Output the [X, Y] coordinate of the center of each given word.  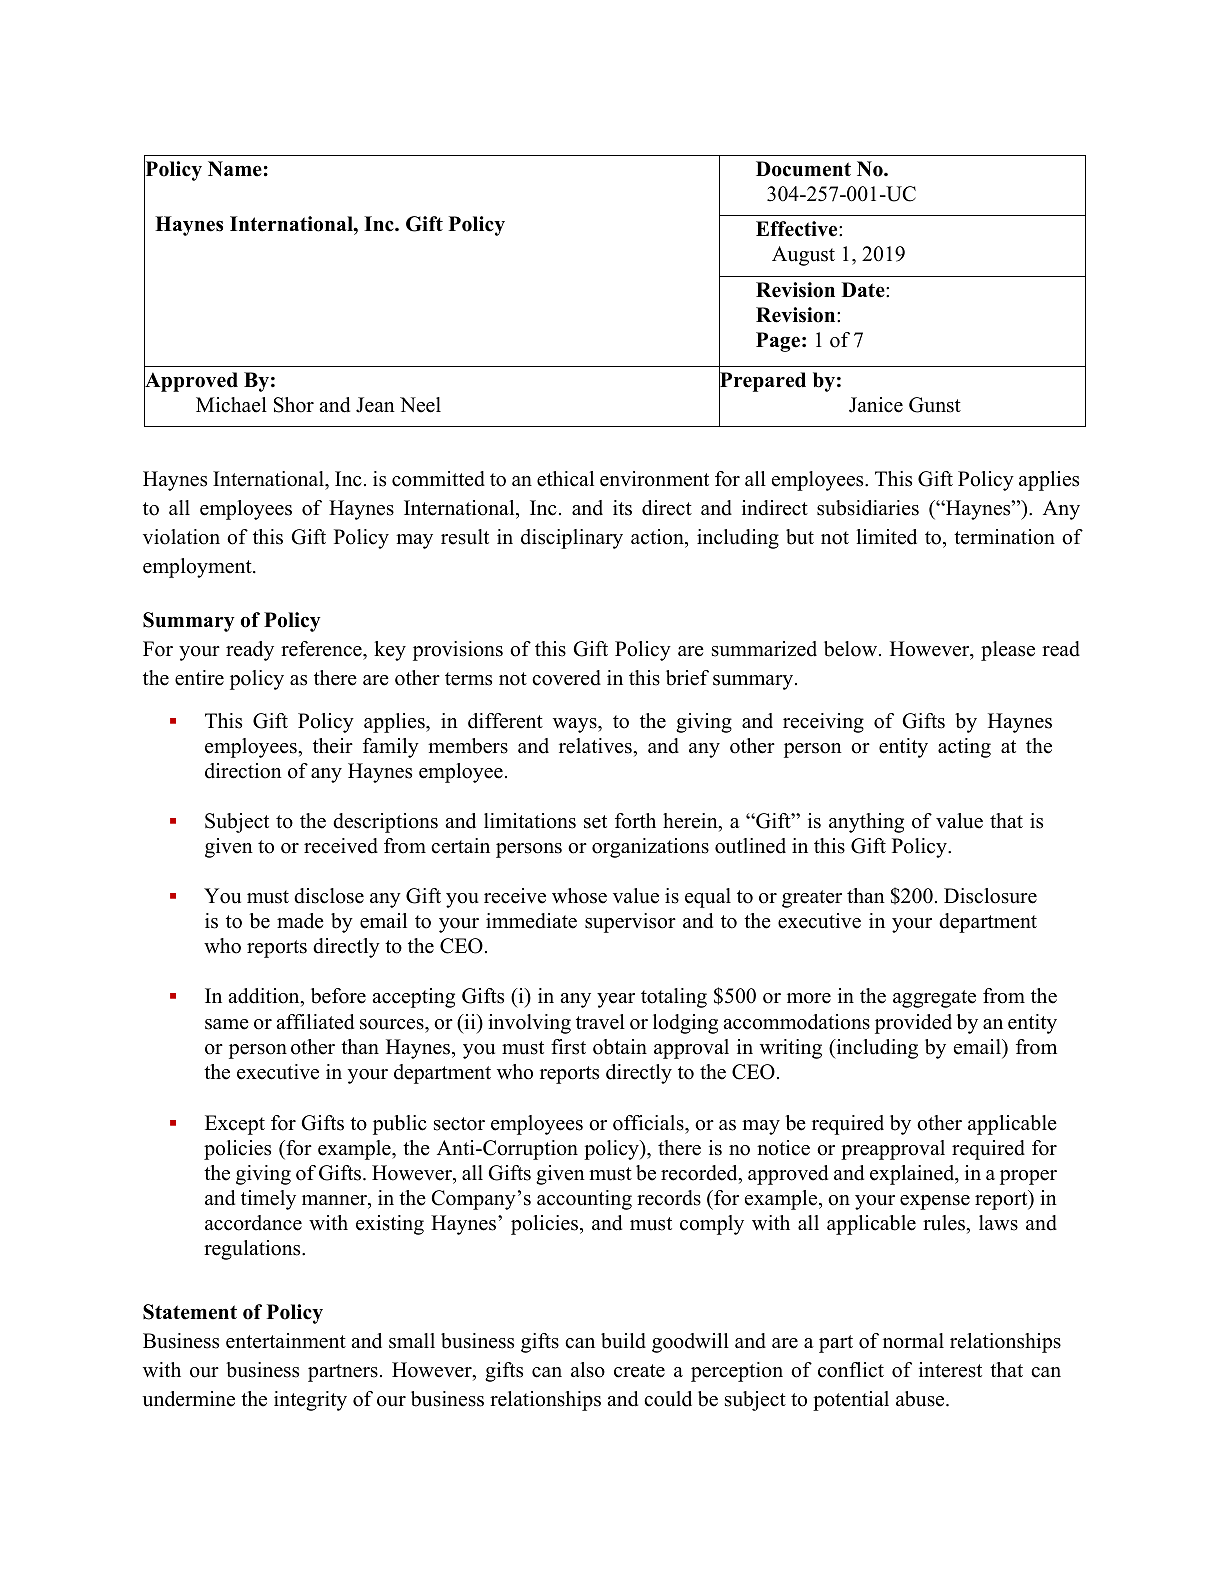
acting [964, 748]
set [595, 822]
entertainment [286, 1341]
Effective [798, 229]
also [588, 1370]
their [333, 746]
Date [864, 290]
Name [235, 169]
